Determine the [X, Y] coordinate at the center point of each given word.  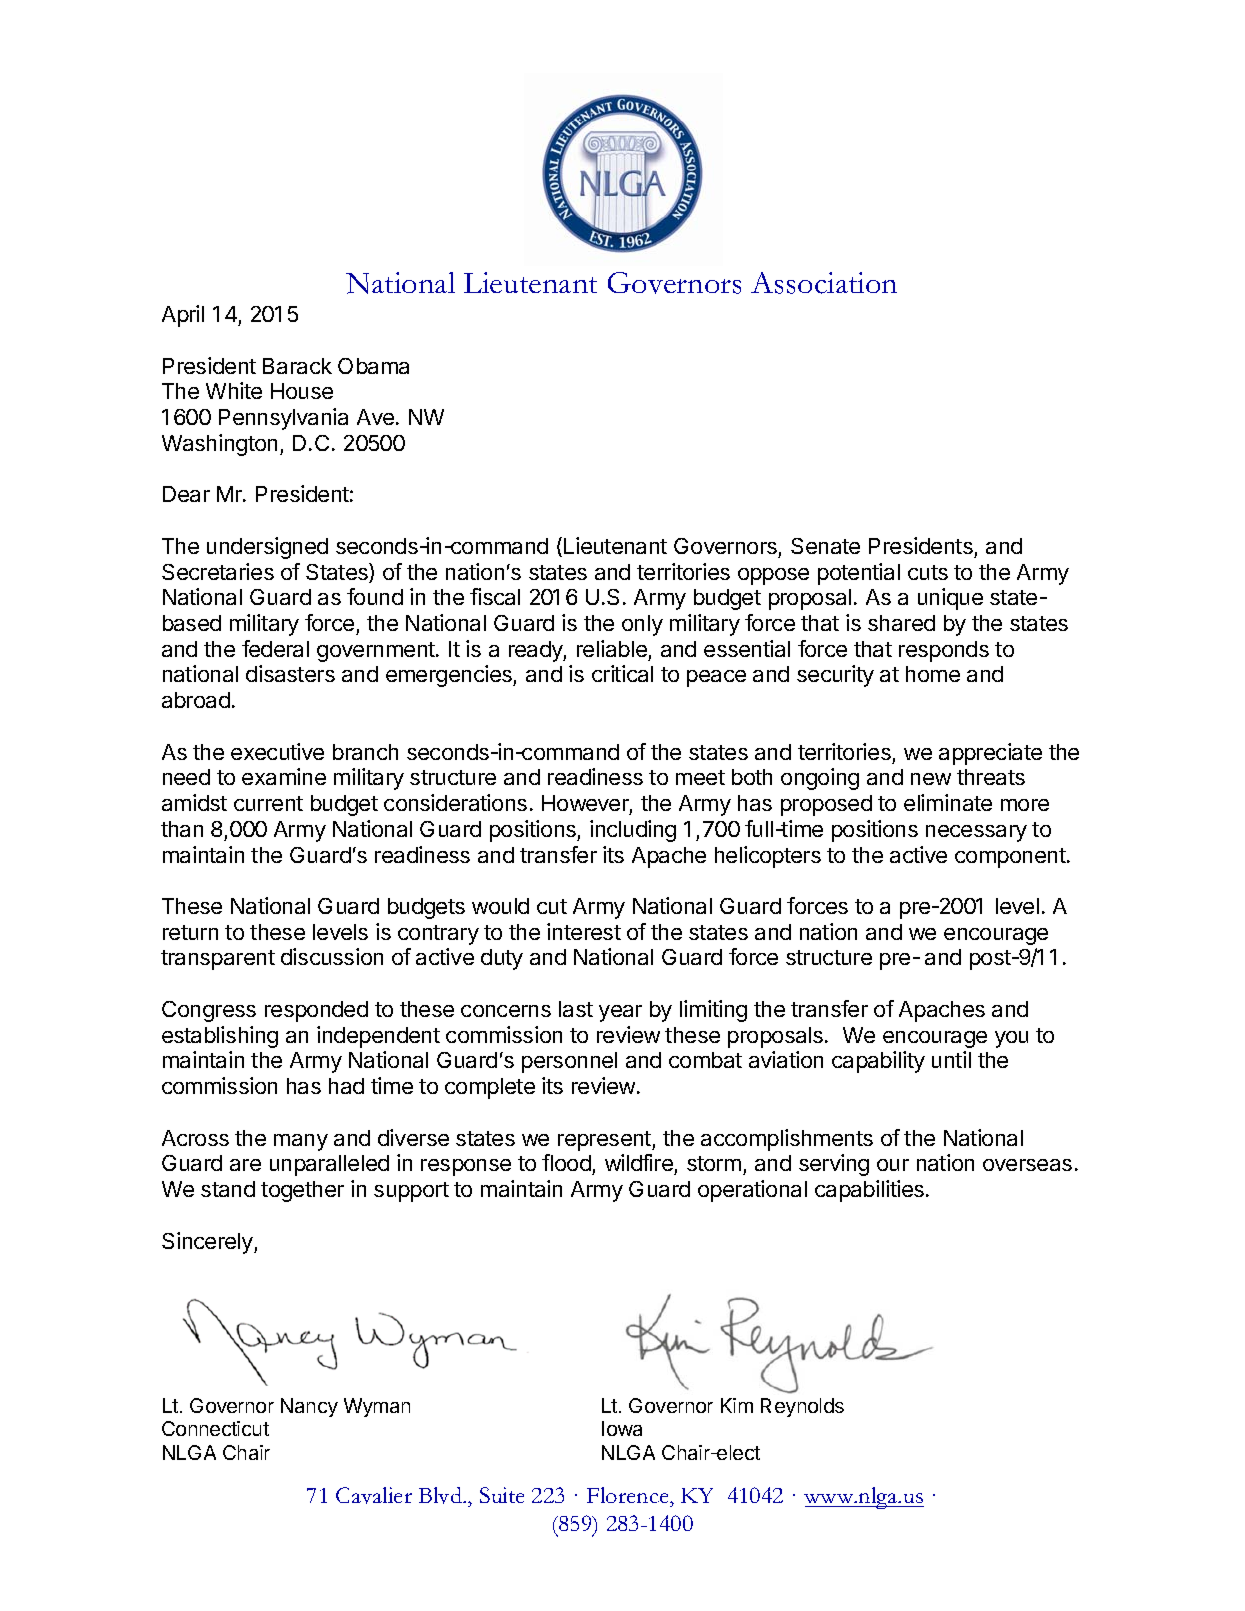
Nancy [309, 1407]
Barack [297, 366]
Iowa [622, 1428]
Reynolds [802, 1407]
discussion [332, 956]
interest [584, 931]
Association [824, 283]
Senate [825, 546]
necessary [976, 833]
